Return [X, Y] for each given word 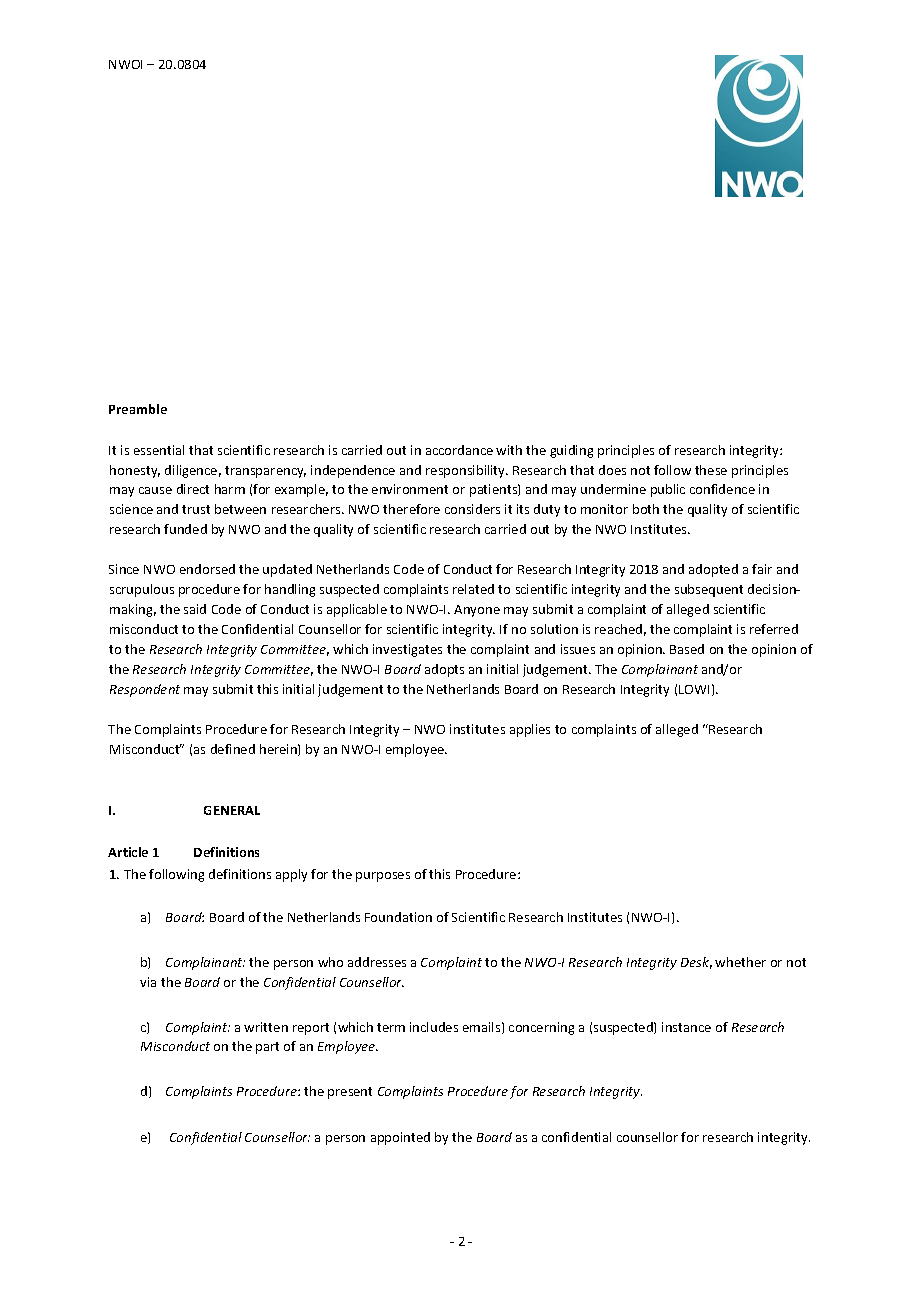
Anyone [477, 611]
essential [159, 450]
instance [686, 1027]
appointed [400, 1138]
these [711, 470]
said [195, 609]
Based [687, 649]
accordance [459, 450]
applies [530, 730]
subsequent [709, 590]
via [148, 982]
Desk [696, 963]
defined [233, 749]
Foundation [398, 917]
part [267, 1048]
